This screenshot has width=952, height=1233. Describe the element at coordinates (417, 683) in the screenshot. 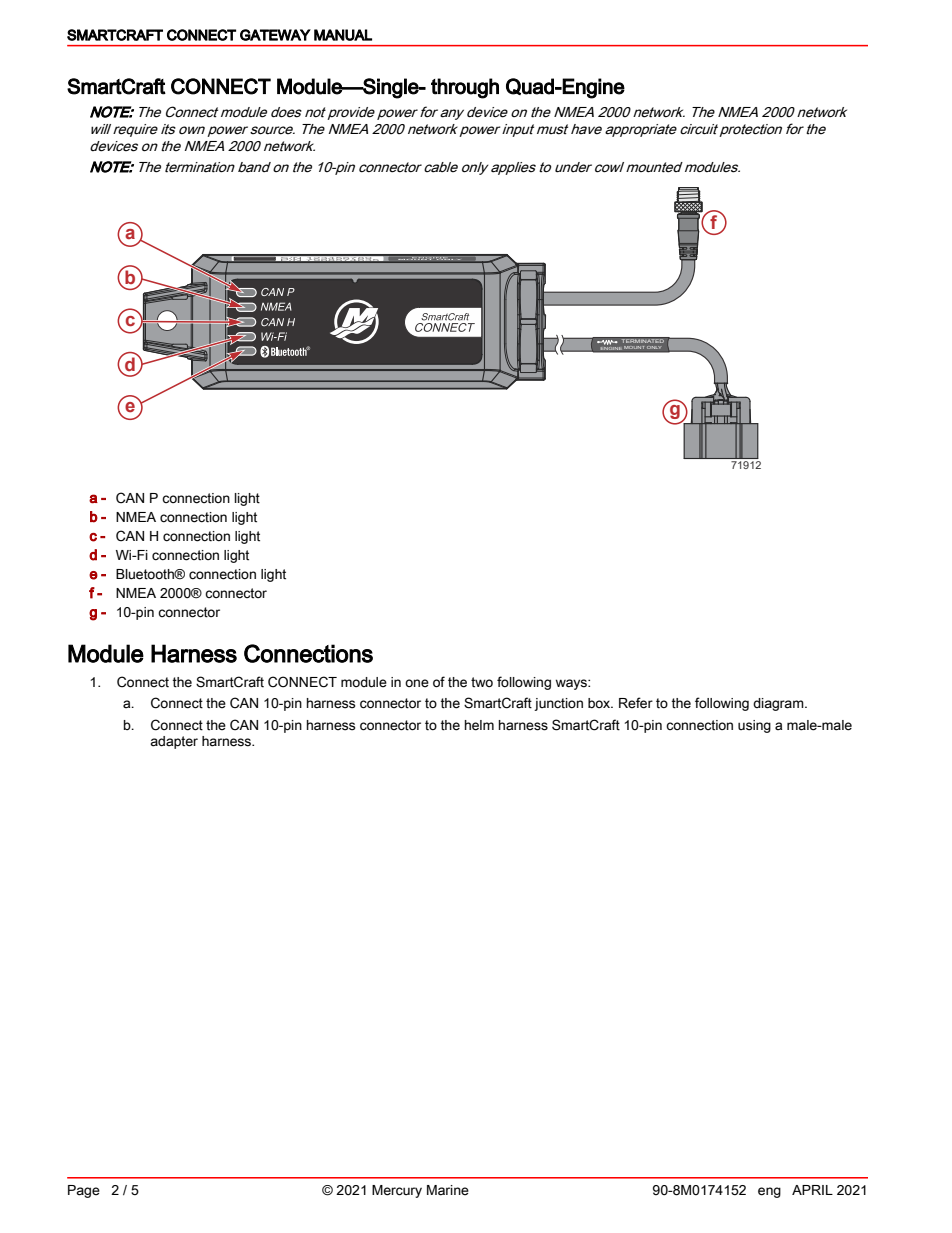

I see `one` at that location.
